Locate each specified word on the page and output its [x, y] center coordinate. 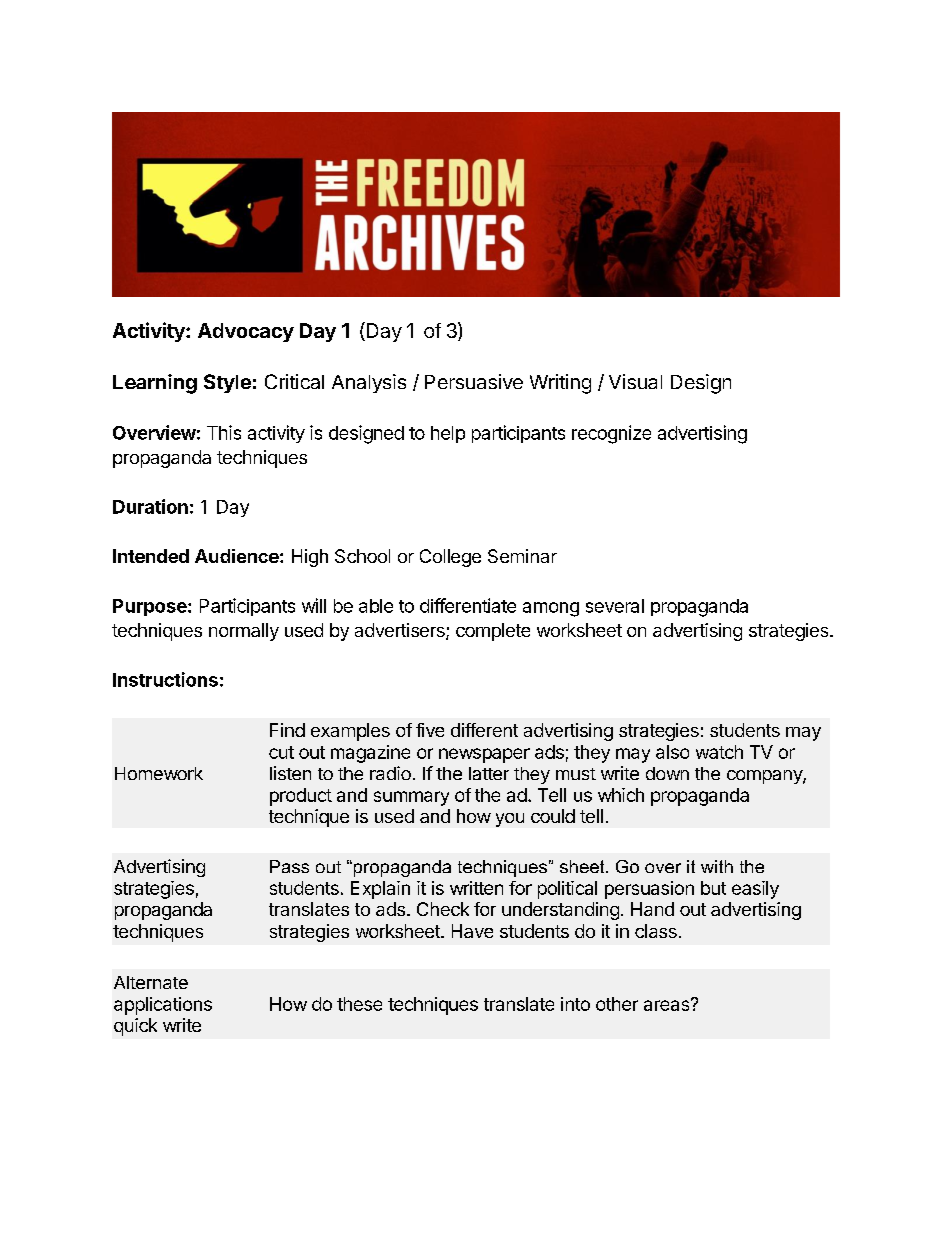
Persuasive [474, 381]
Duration [150, 506]
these [359, 1004]
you [510, 820]
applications [163, 1006]
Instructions [165, 679]
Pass [289, 866]
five [430, 730]
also [672, 752]
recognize [611, 434]
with [717, 866]
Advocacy [246, 332]
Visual [635, 381]
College [450, 558]
